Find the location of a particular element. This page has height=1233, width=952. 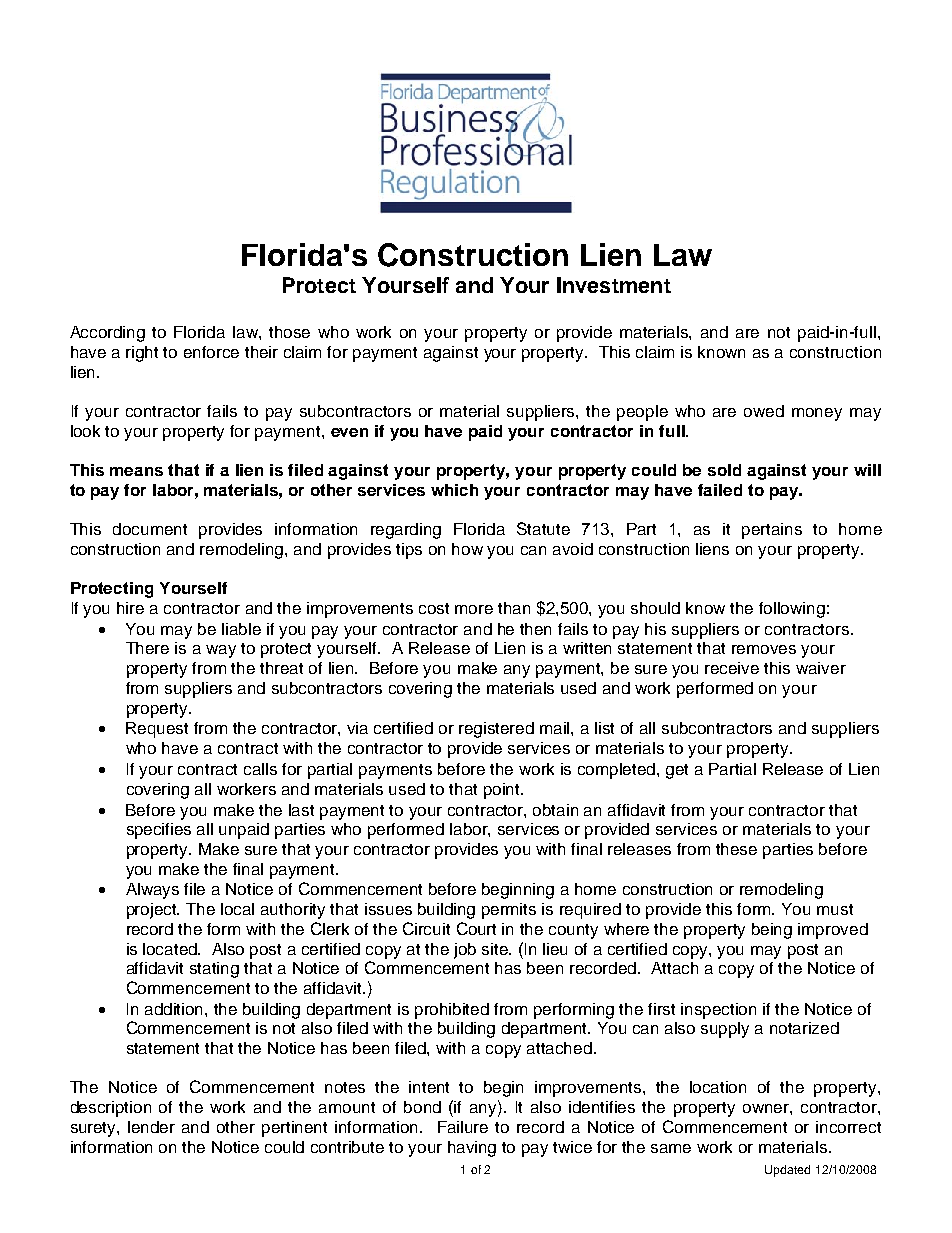

enforce is located at coordinates (211, 352).
